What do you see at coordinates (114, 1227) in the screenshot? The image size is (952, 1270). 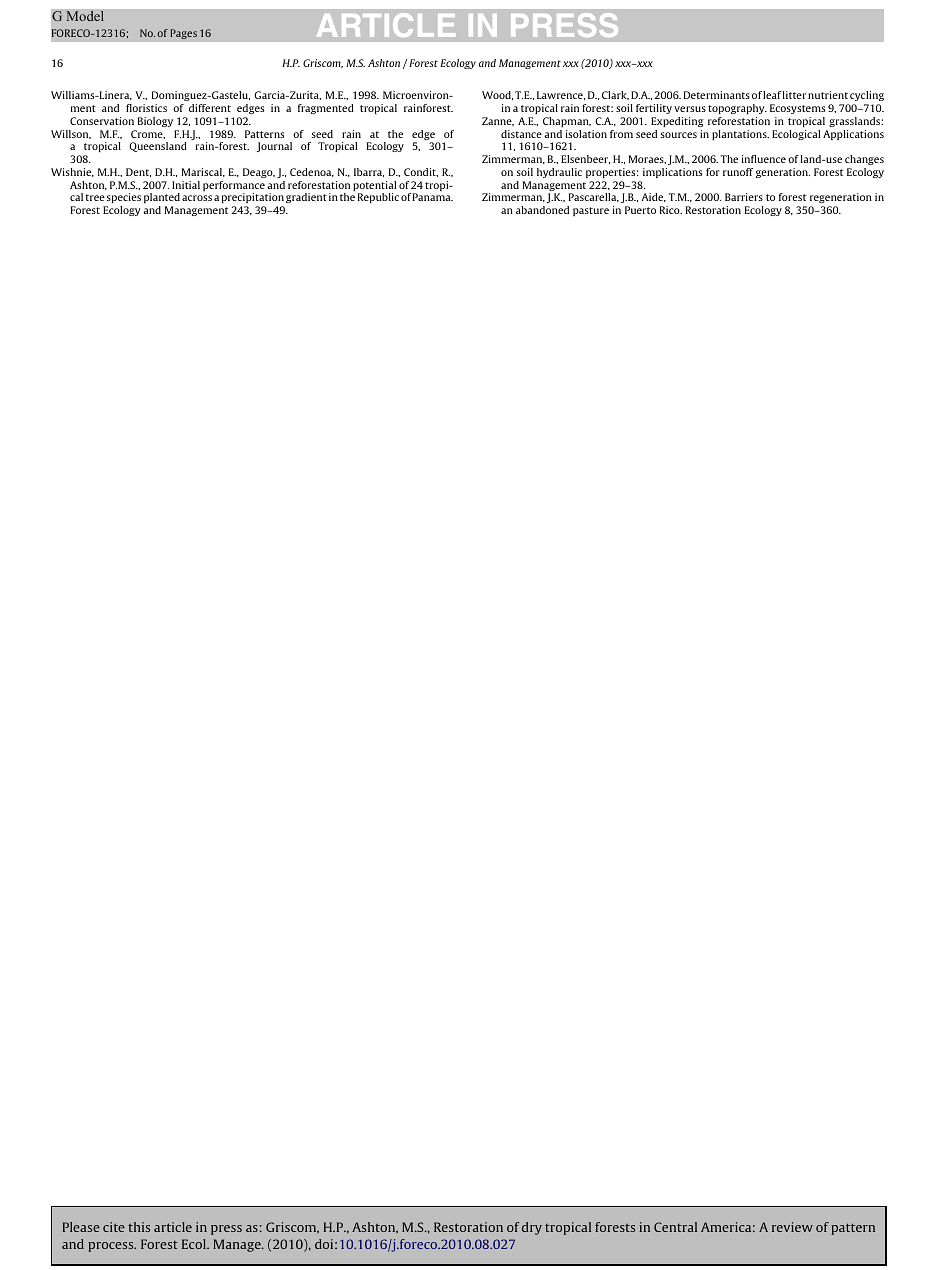 I see `cite` at bounding box center [114, 1227].
